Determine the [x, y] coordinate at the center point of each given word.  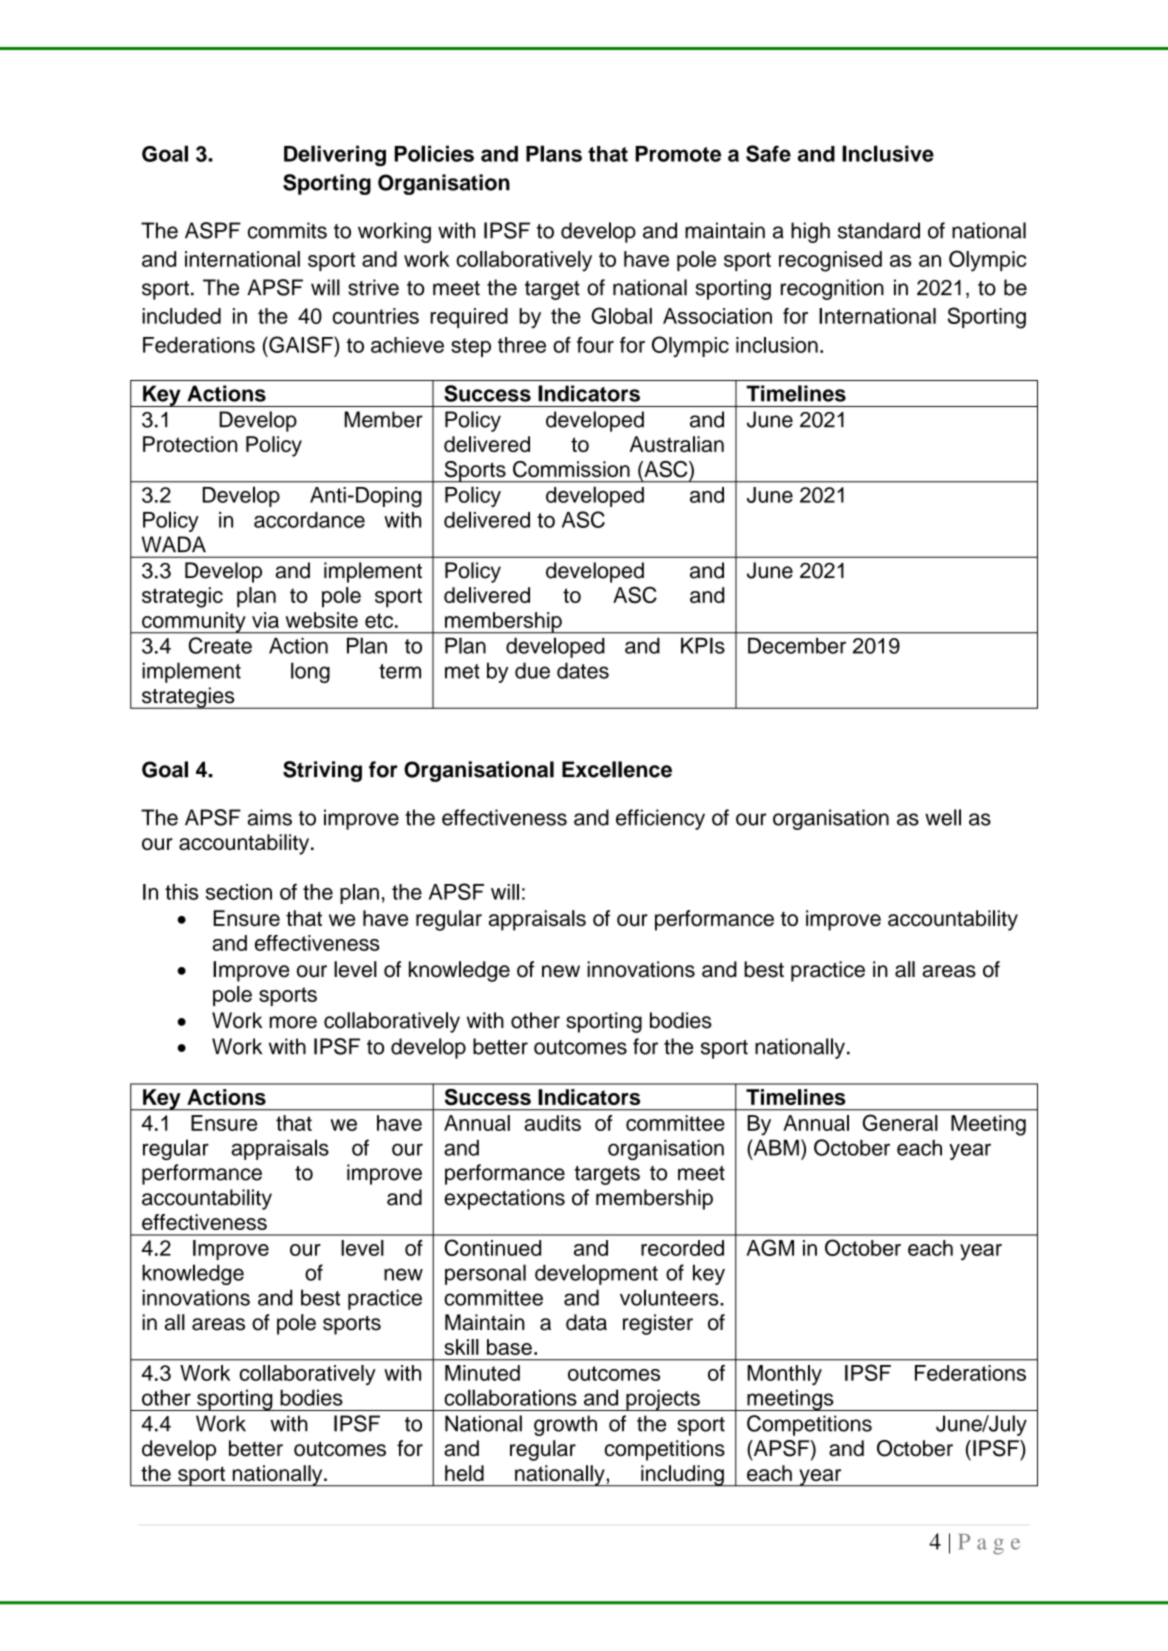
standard [879, 230]
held [464, 1473]
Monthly [785, 1375]
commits [287, 230]
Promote [678, 154]
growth [565, 1425]
